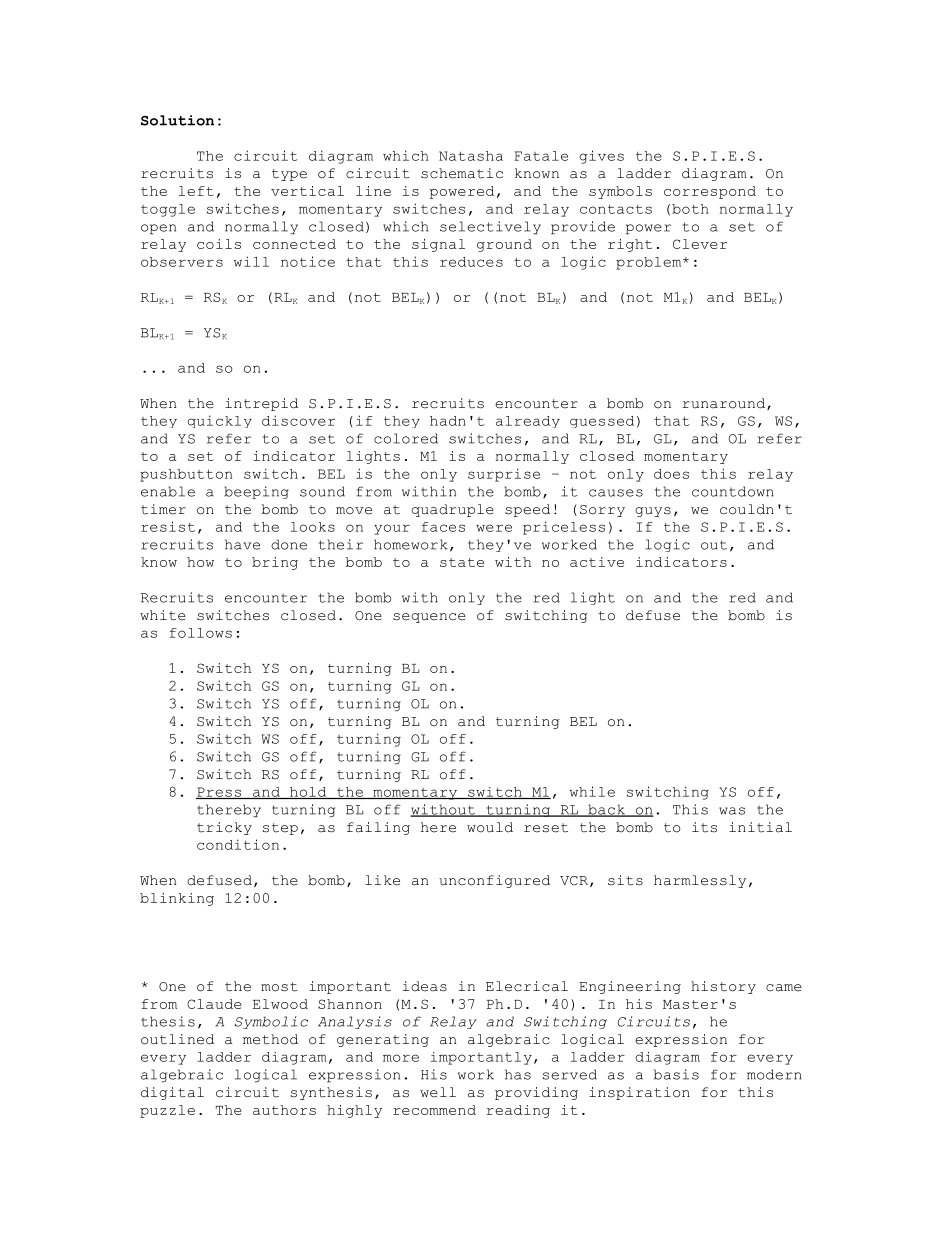 The width and height of the screenshot is (952, 1233). I want to click on correspond, so click(710, 192).
